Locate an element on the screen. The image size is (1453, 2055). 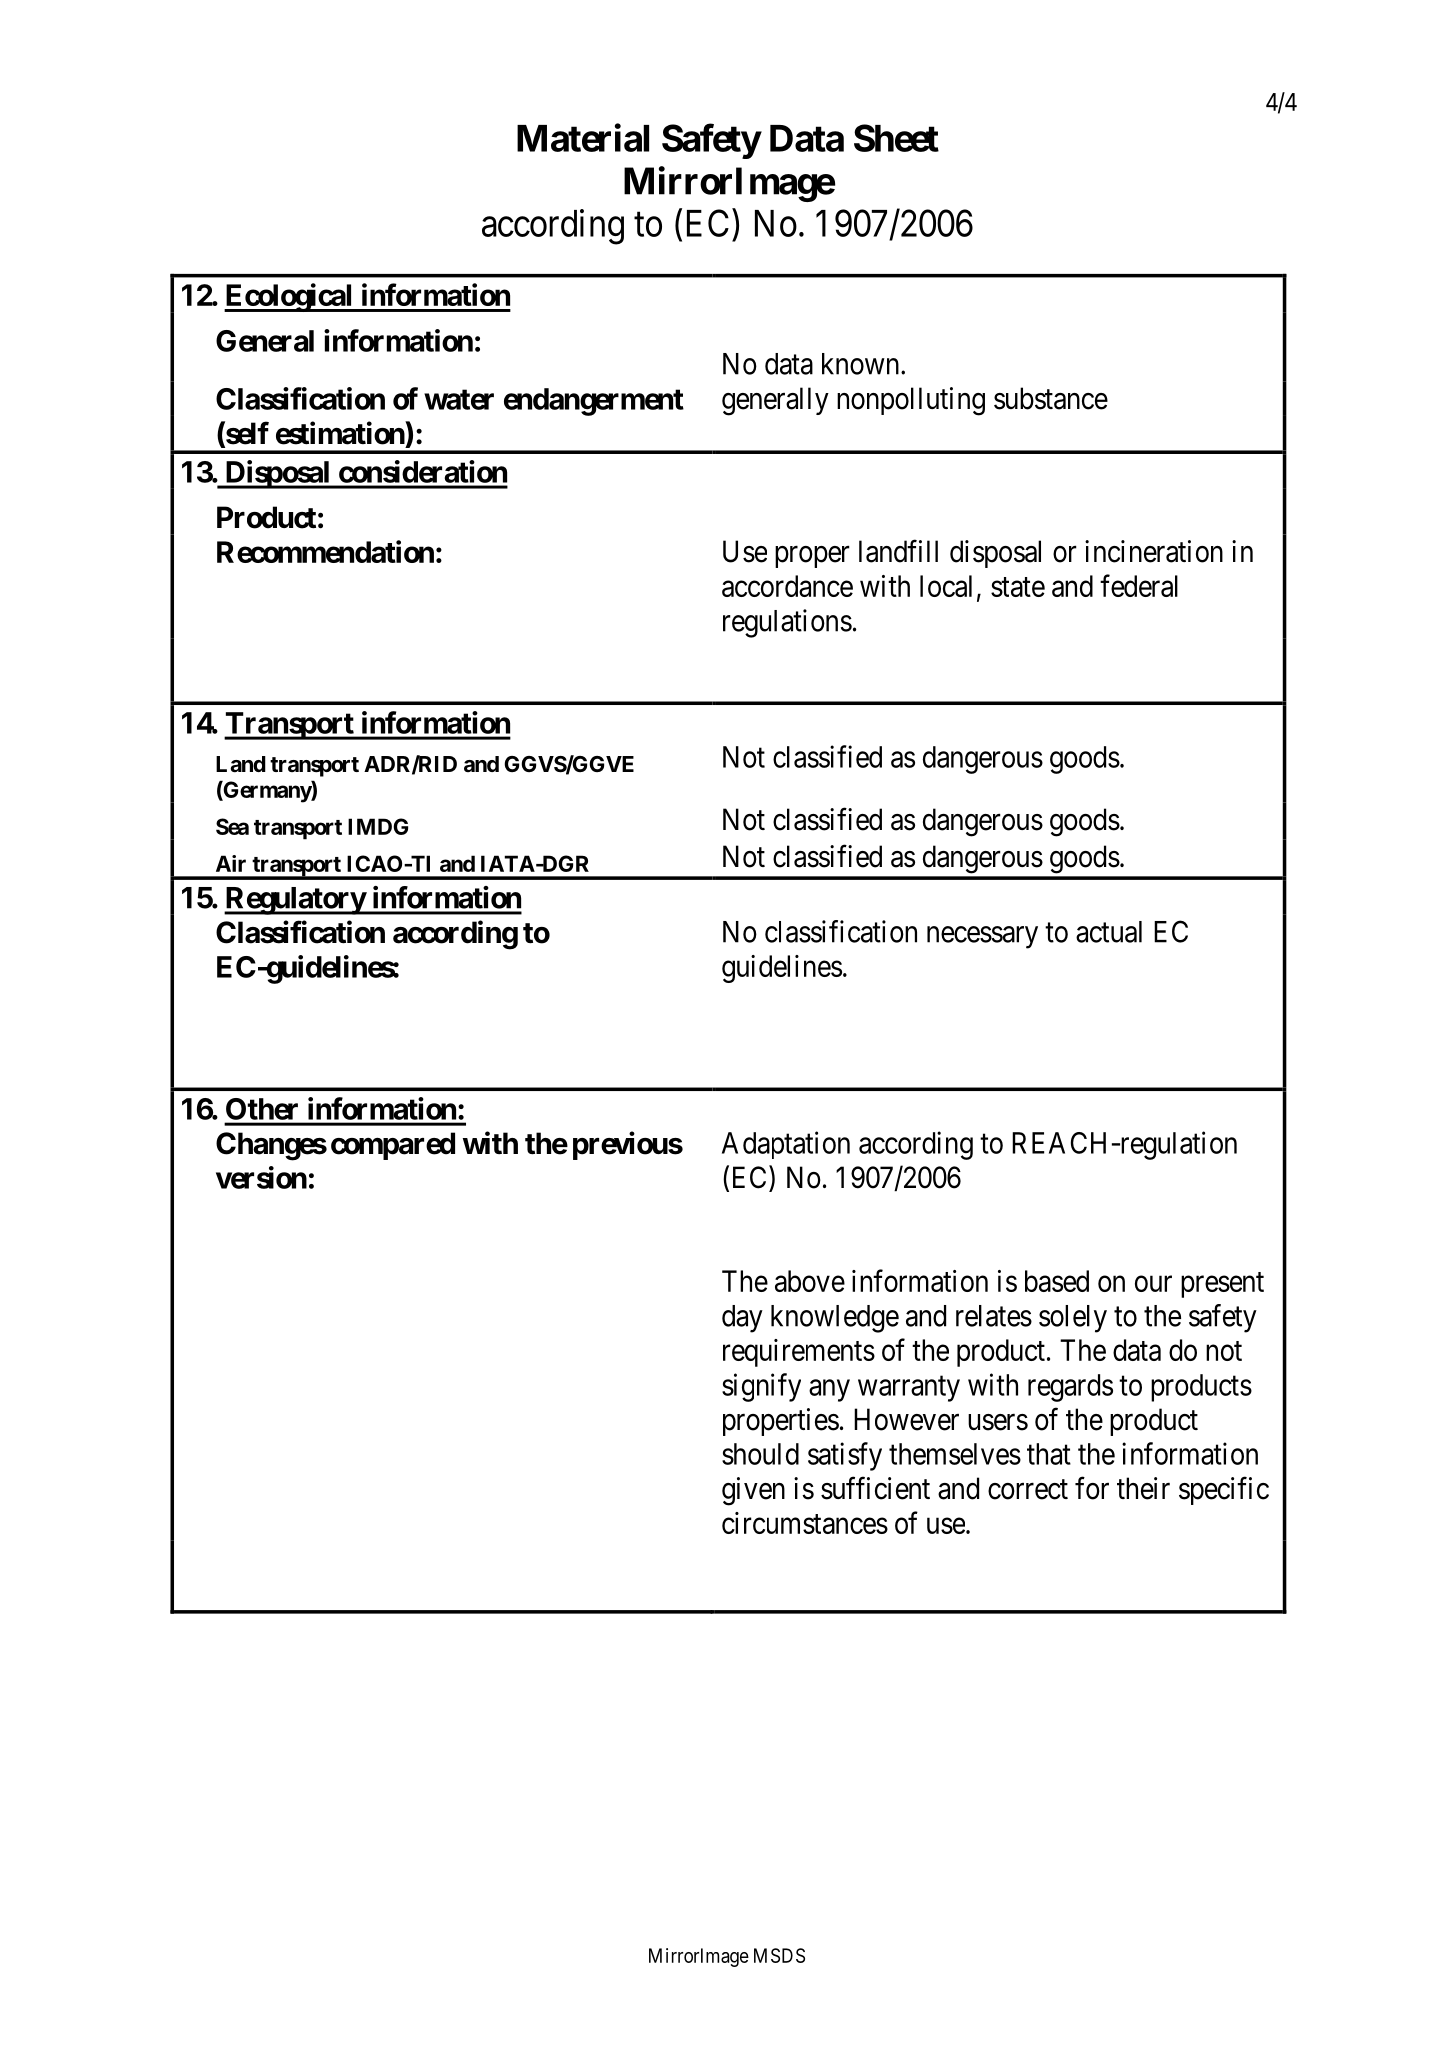
Adaptation is located at coordinates (786, 1145).
